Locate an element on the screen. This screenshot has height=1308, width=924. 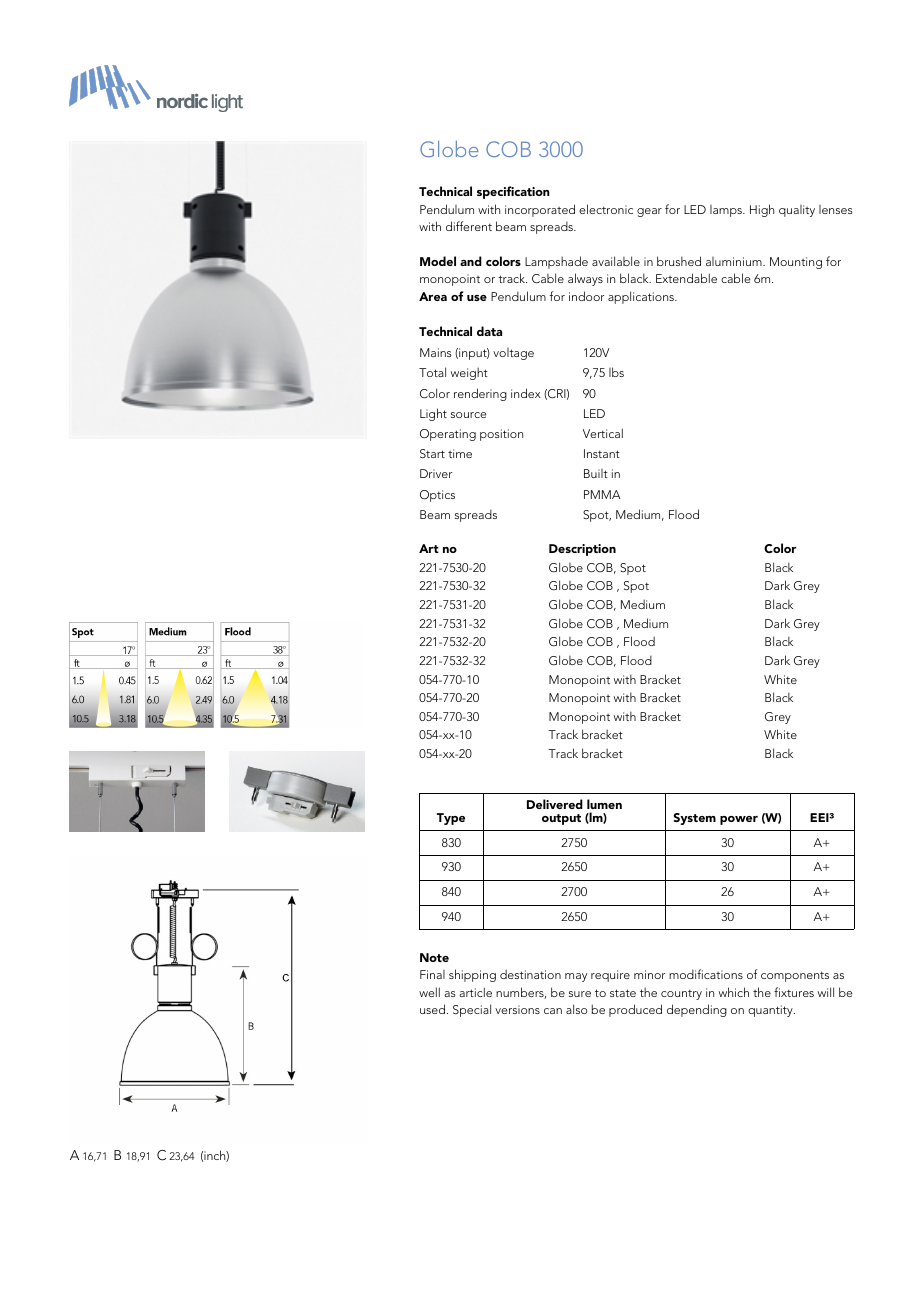
Optics is located at coordinates (437, 496).
